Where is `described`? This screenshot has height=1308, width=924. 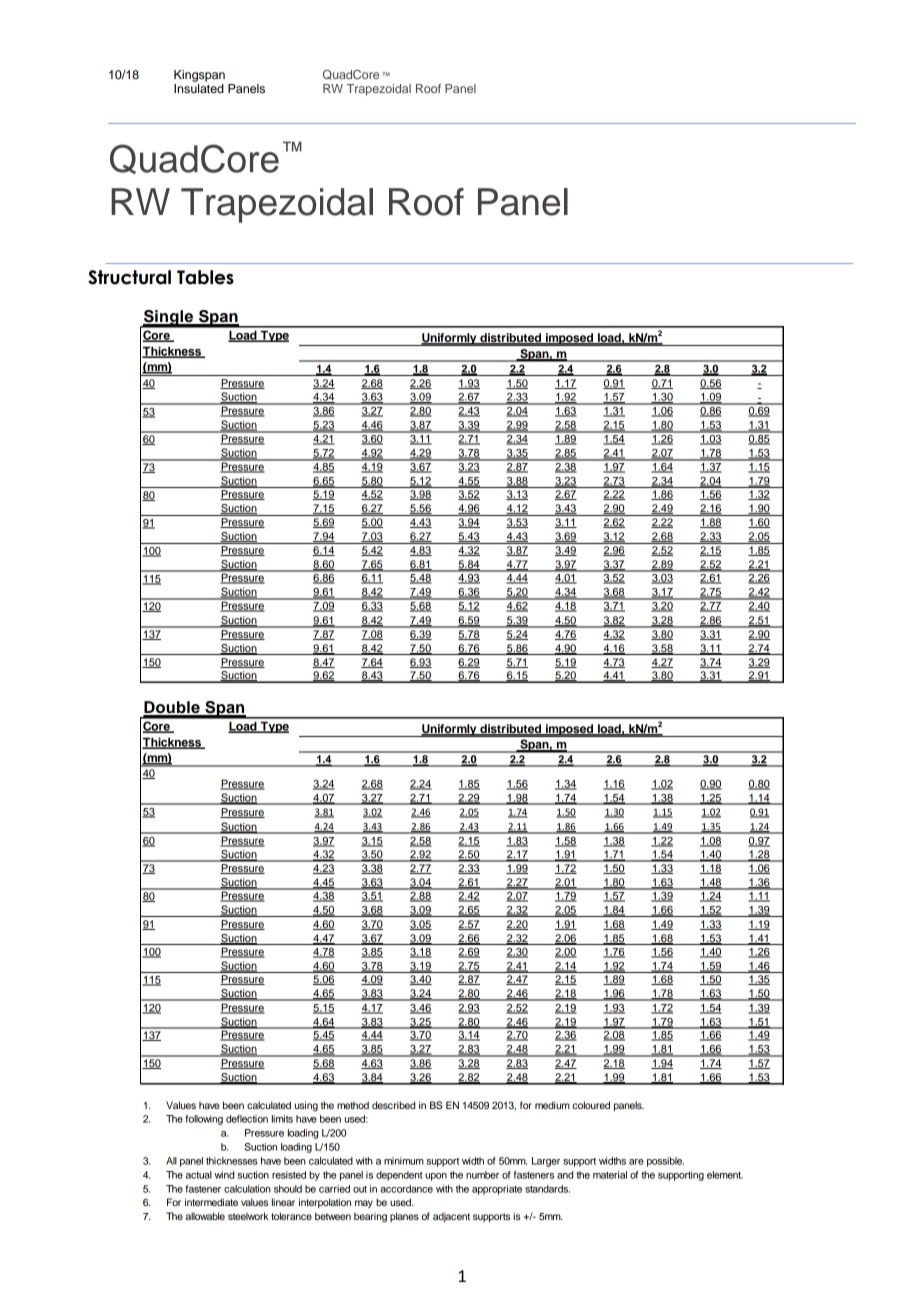 described is located at coordinates (393, 1105).
